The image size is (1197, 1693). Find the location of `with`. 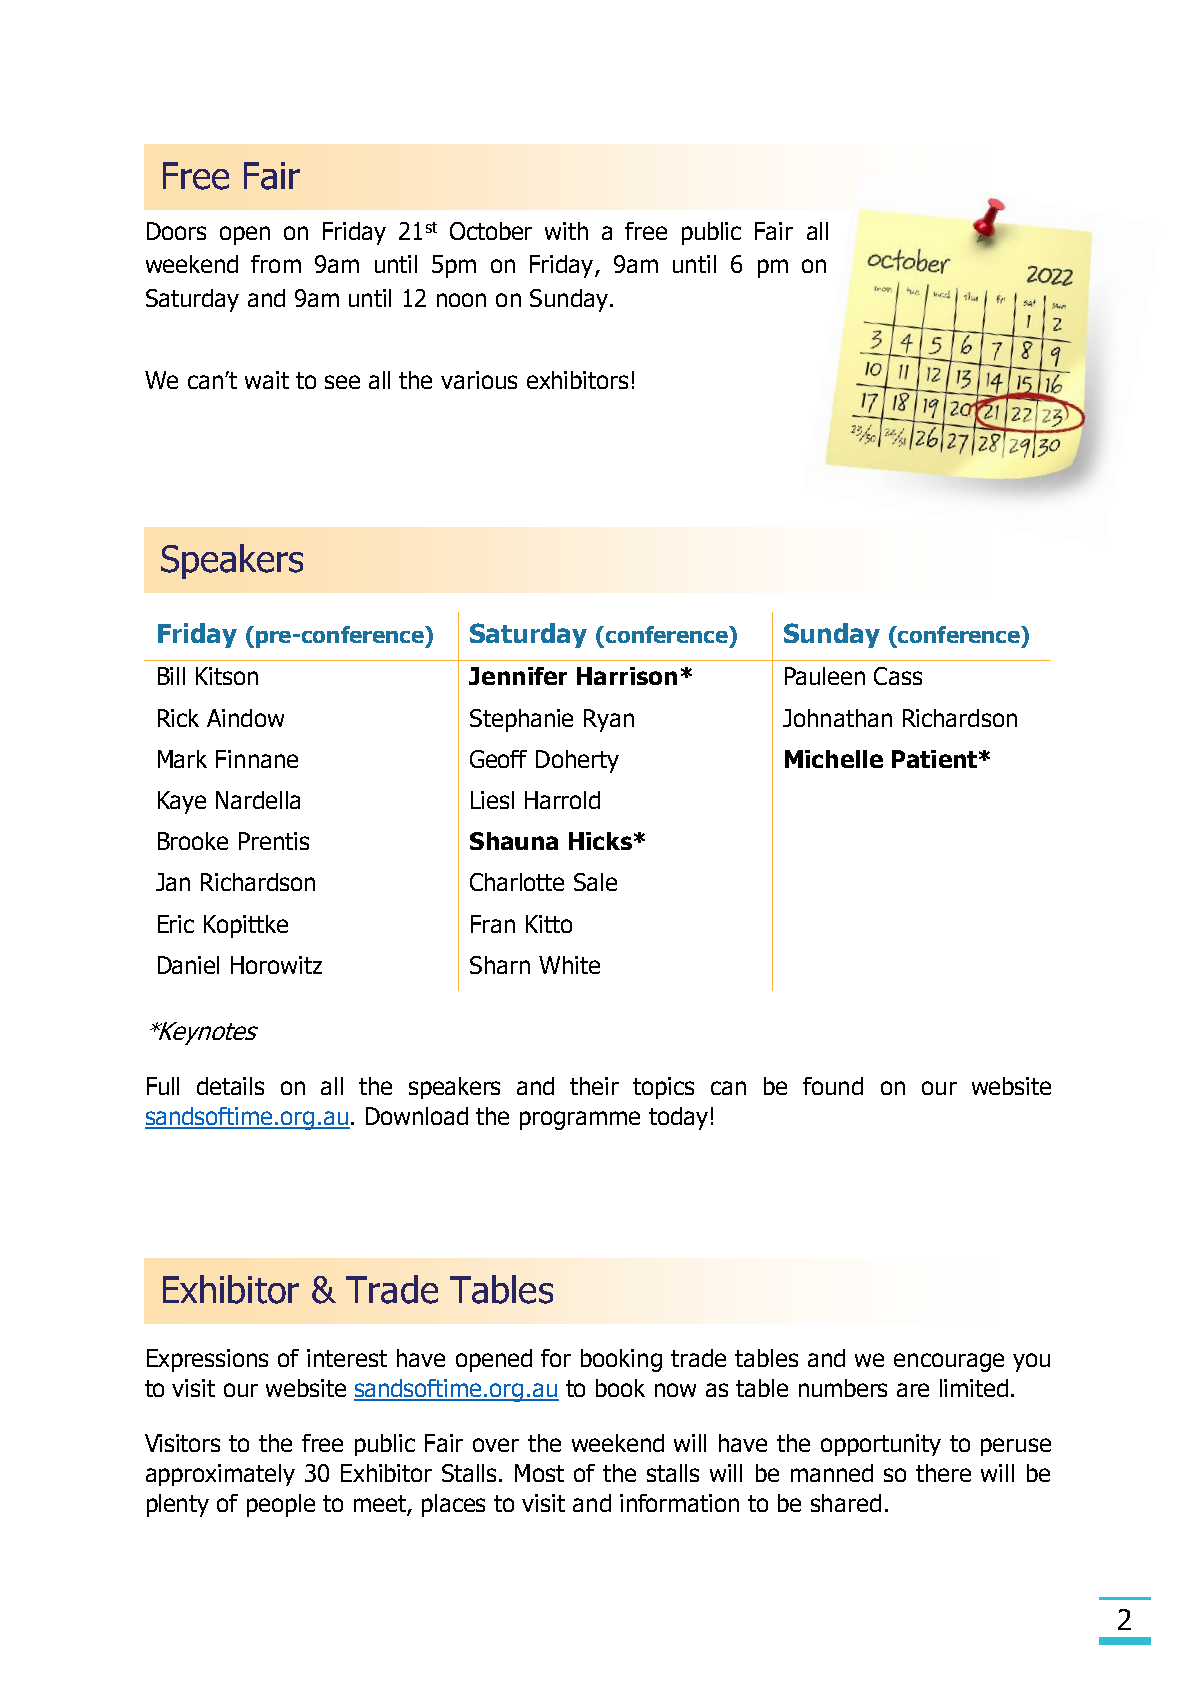

with is located at coordinates (566, 231).
